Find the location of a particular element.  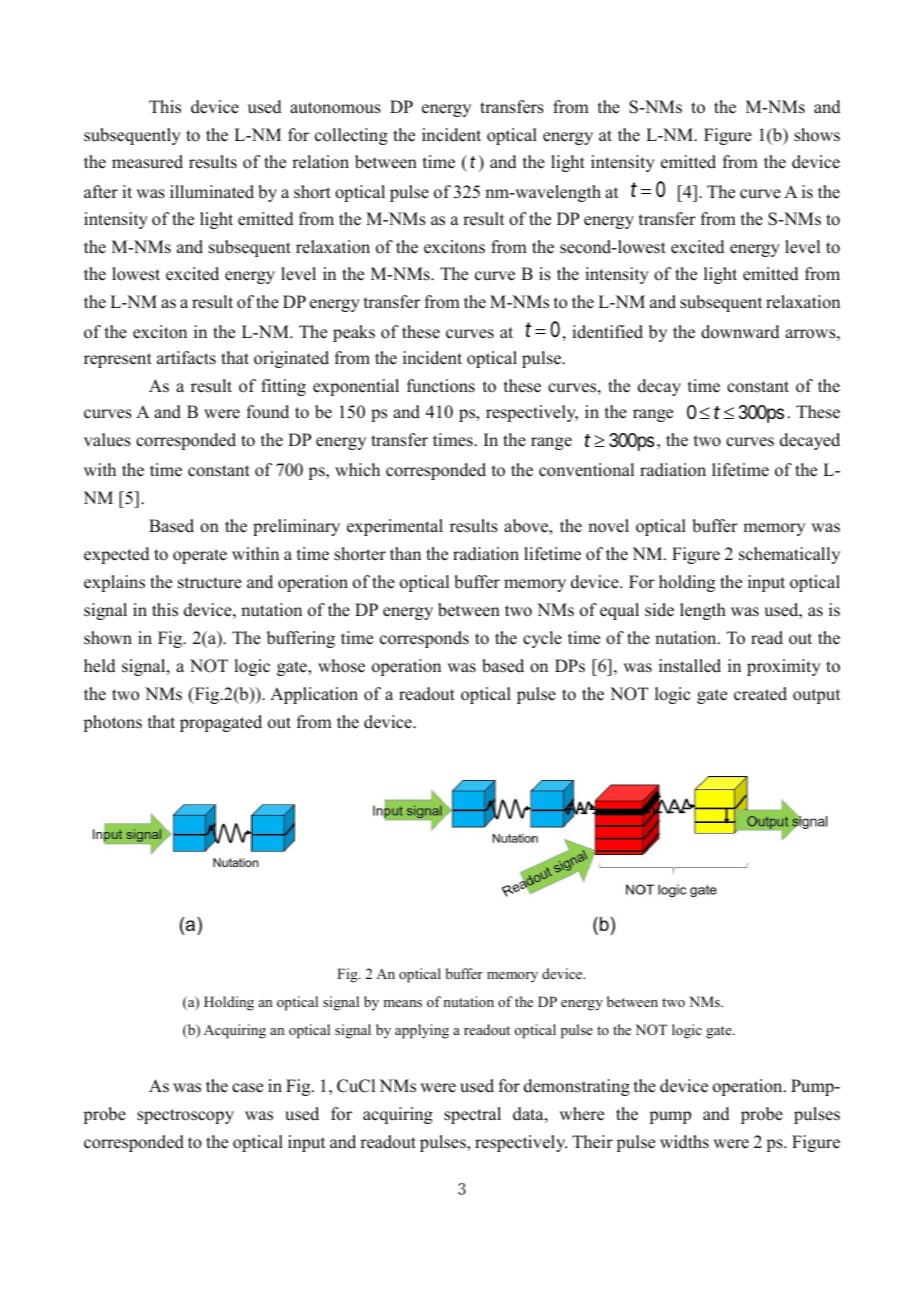

photons is located at coordinates (113, 723).
